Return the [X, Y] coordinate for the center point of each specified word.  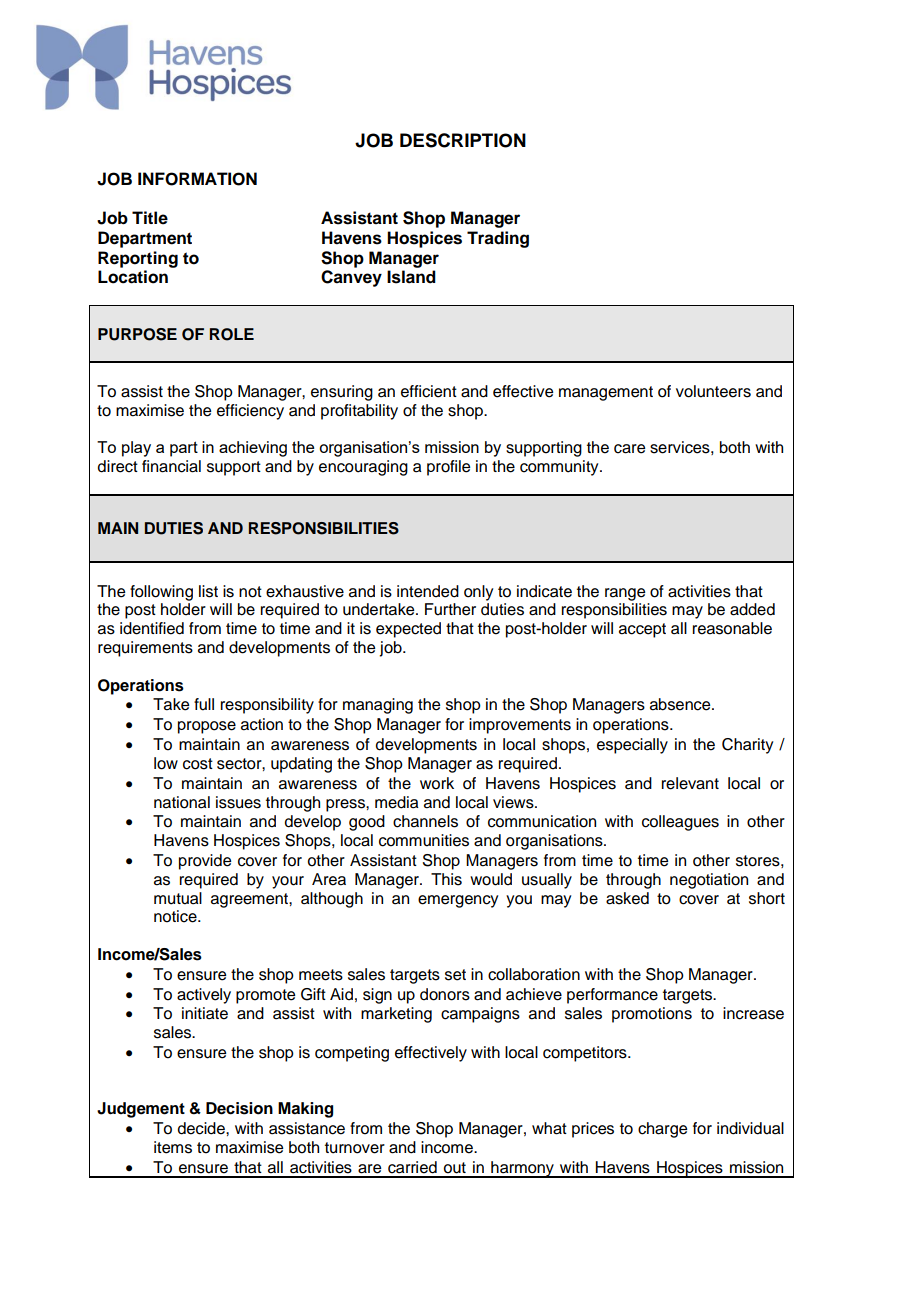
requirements [145, 649]
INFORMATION [197, 179]
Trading [498, 239]
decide [202, 1128]
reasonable [732, 628]
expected [408, 630]
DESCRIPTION [463, 140]
